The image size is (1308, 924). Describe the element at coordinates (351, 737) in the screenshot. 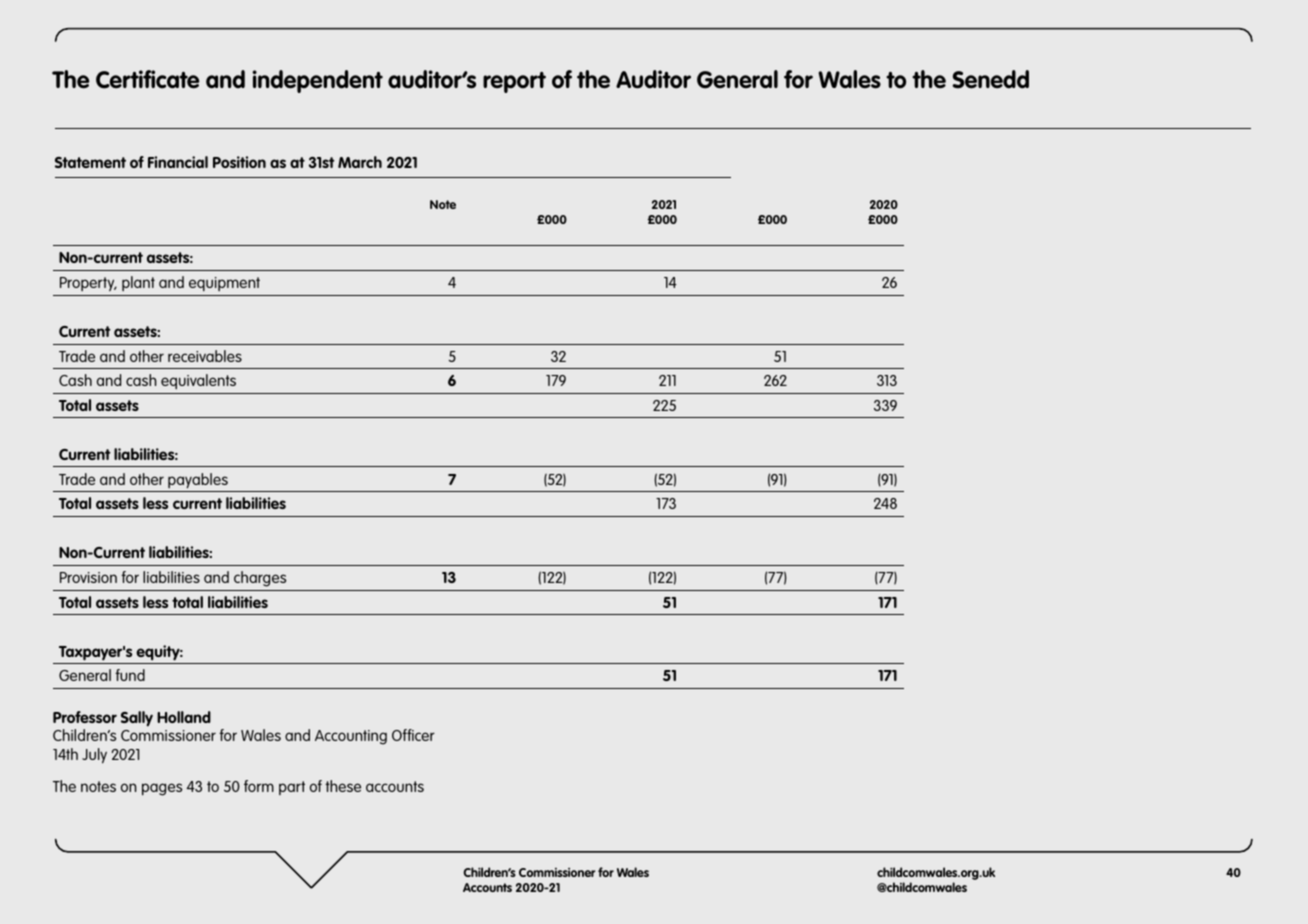

I see `Accounting` at that location.
